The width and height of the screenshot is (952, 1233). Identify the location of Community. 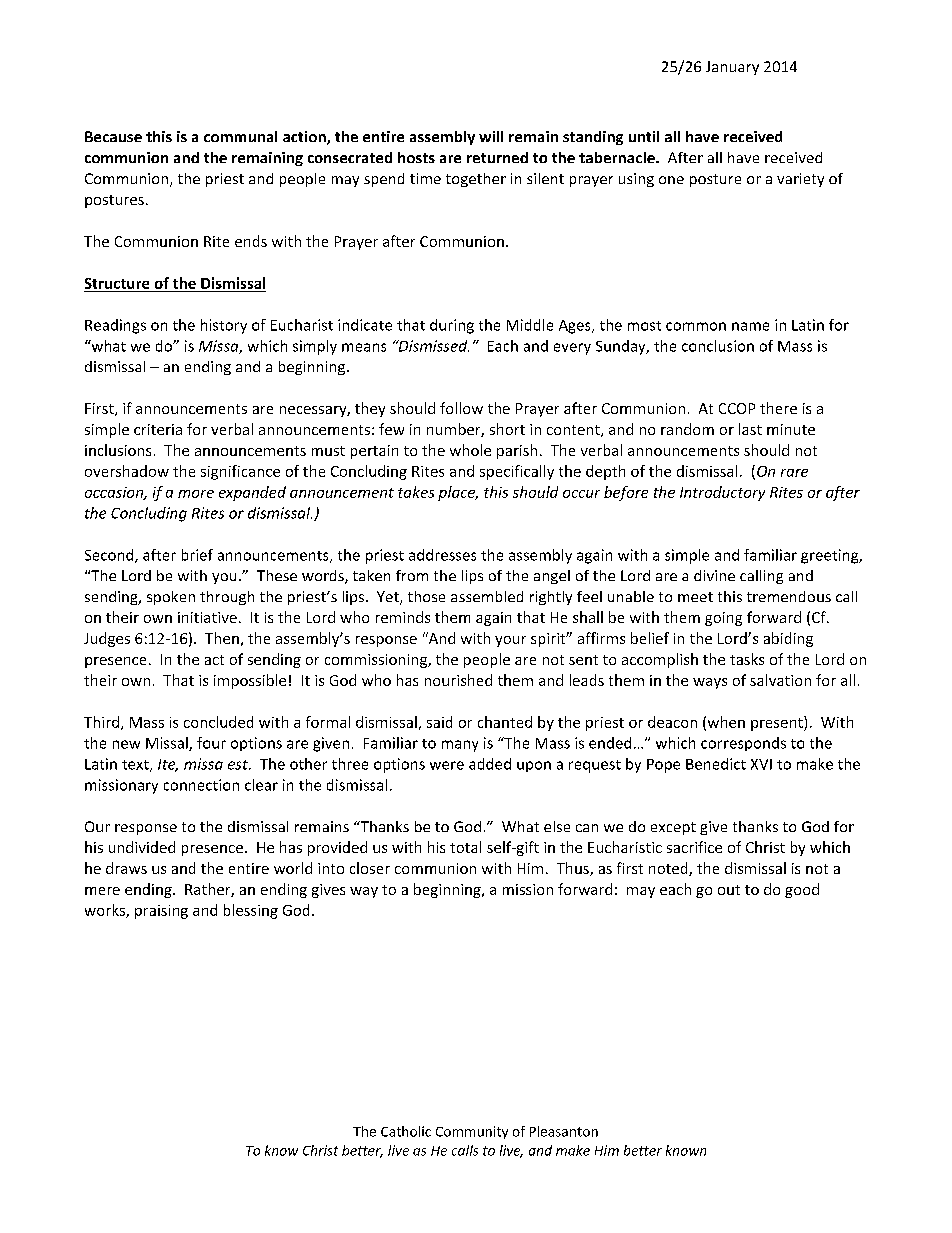
(472, 1132).
